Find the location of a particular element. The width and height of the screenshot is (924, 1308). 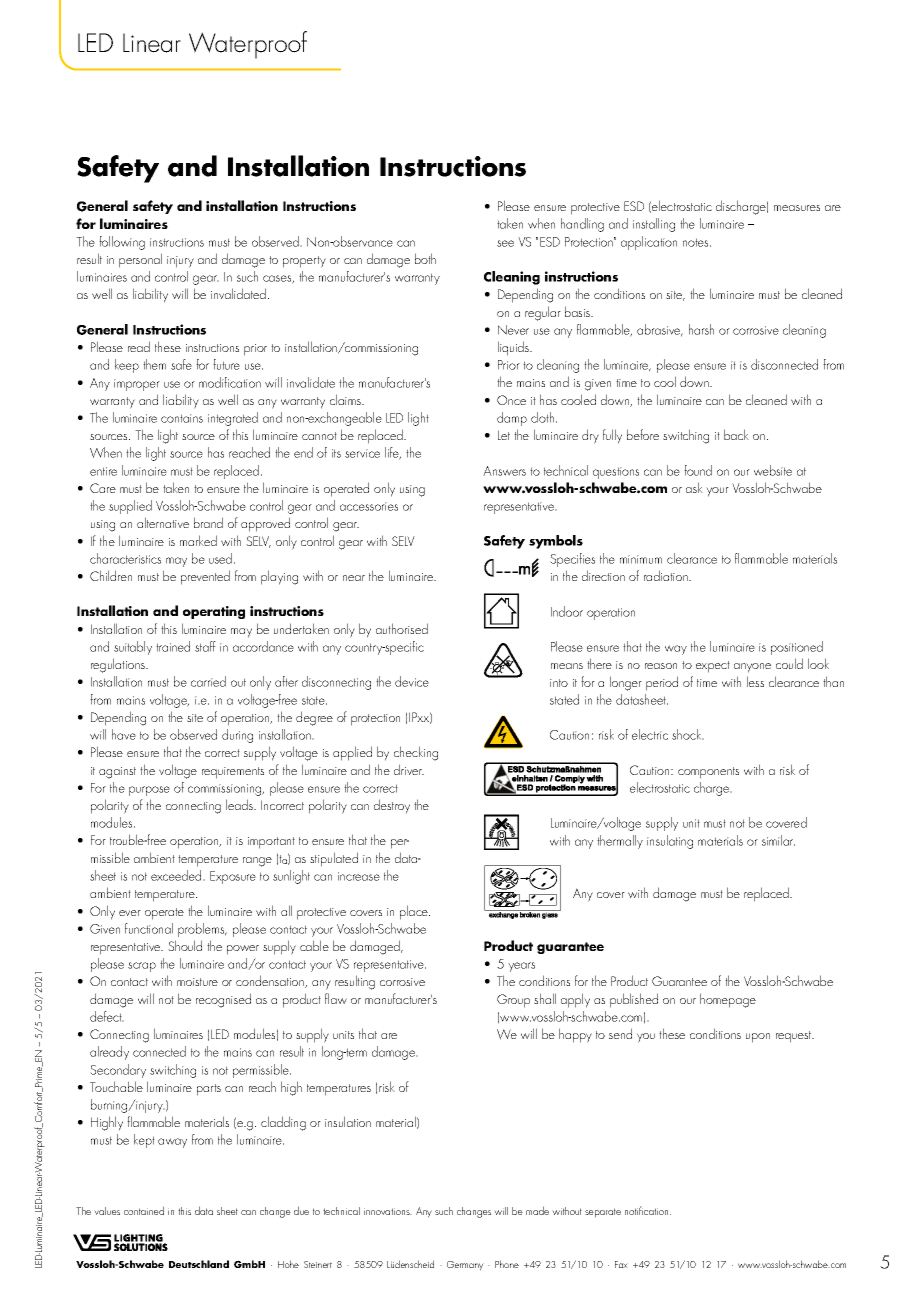

Deutschland is located at coordinates (199, 1264).
